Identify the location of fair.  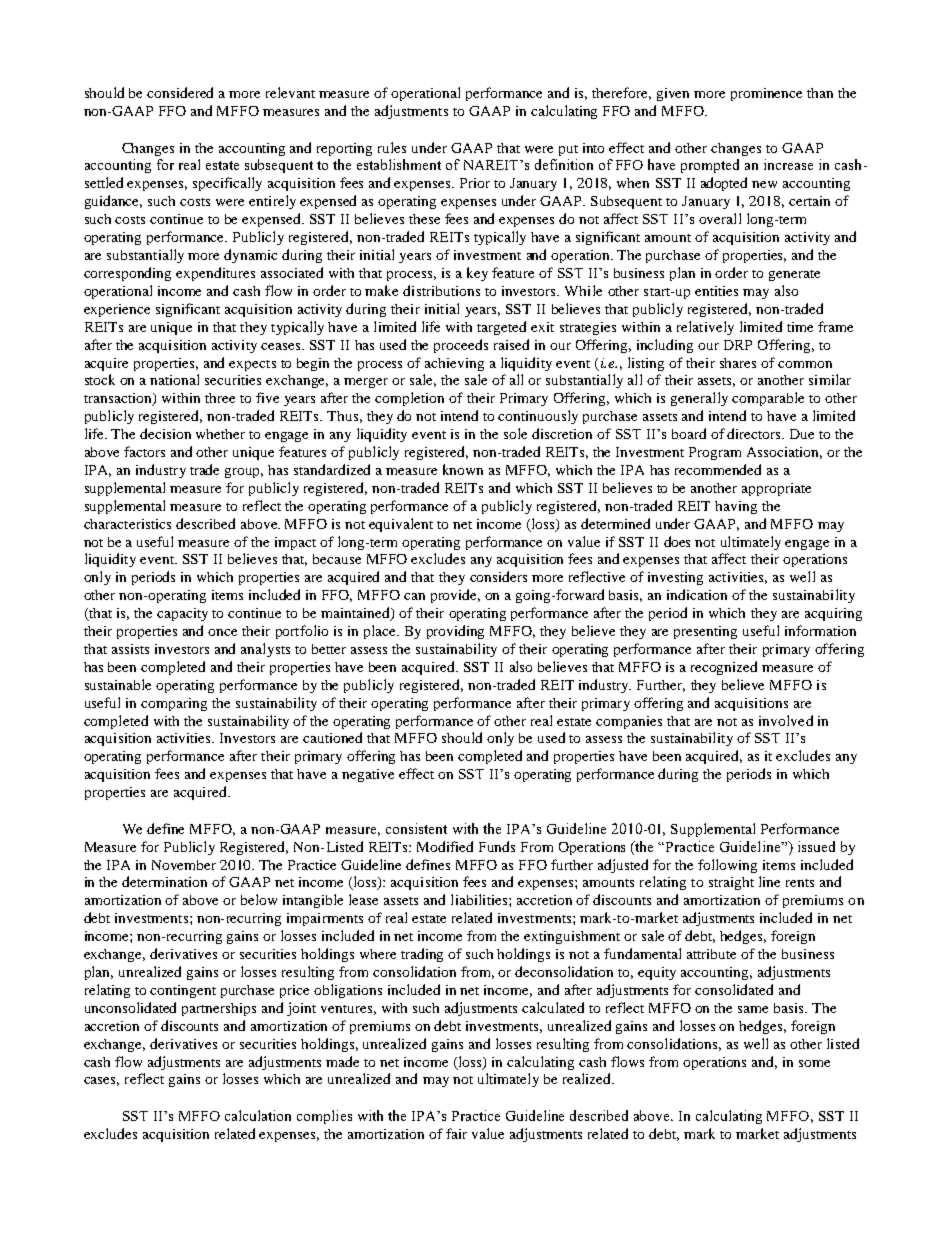
(456, 1133).
